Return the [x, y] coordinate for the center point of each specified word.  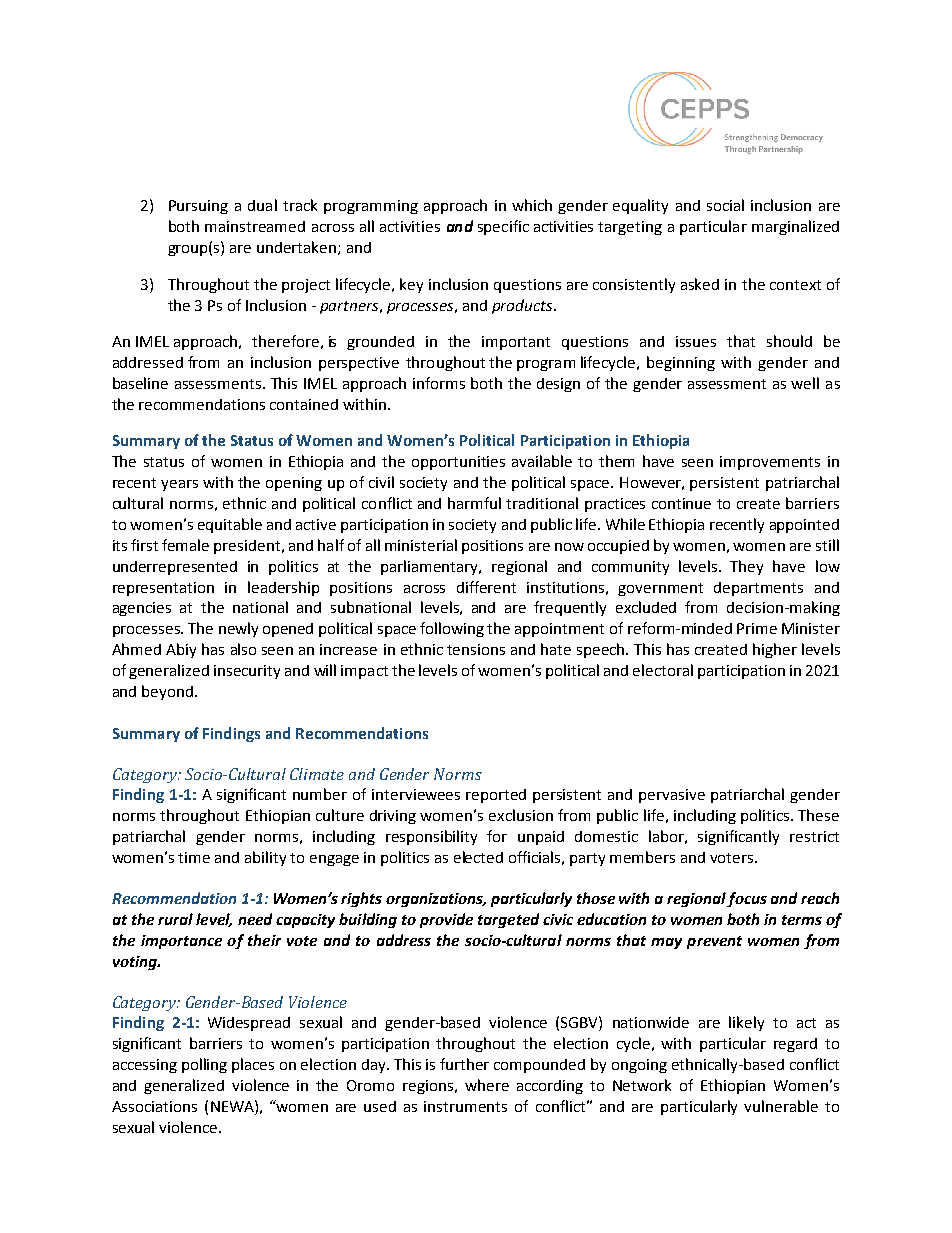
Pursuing [198, 207]
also [243, 649]
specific [503, 227]
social [725, 205]
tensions [476, 649]
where [487, 1085]
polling [204, 1065]
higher [775, 650]
